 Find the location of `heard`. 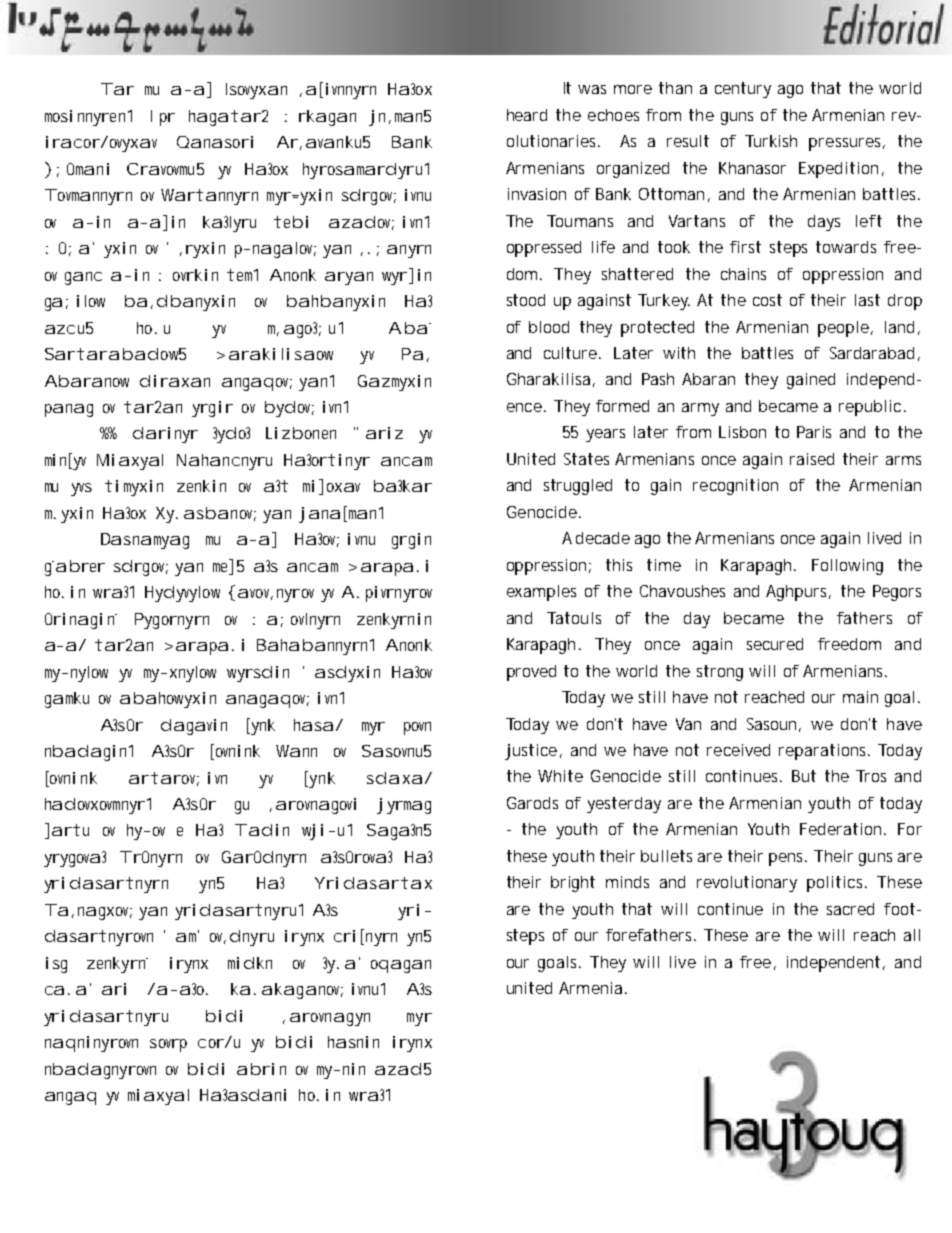

heard is located at coordinates (527, 115).
